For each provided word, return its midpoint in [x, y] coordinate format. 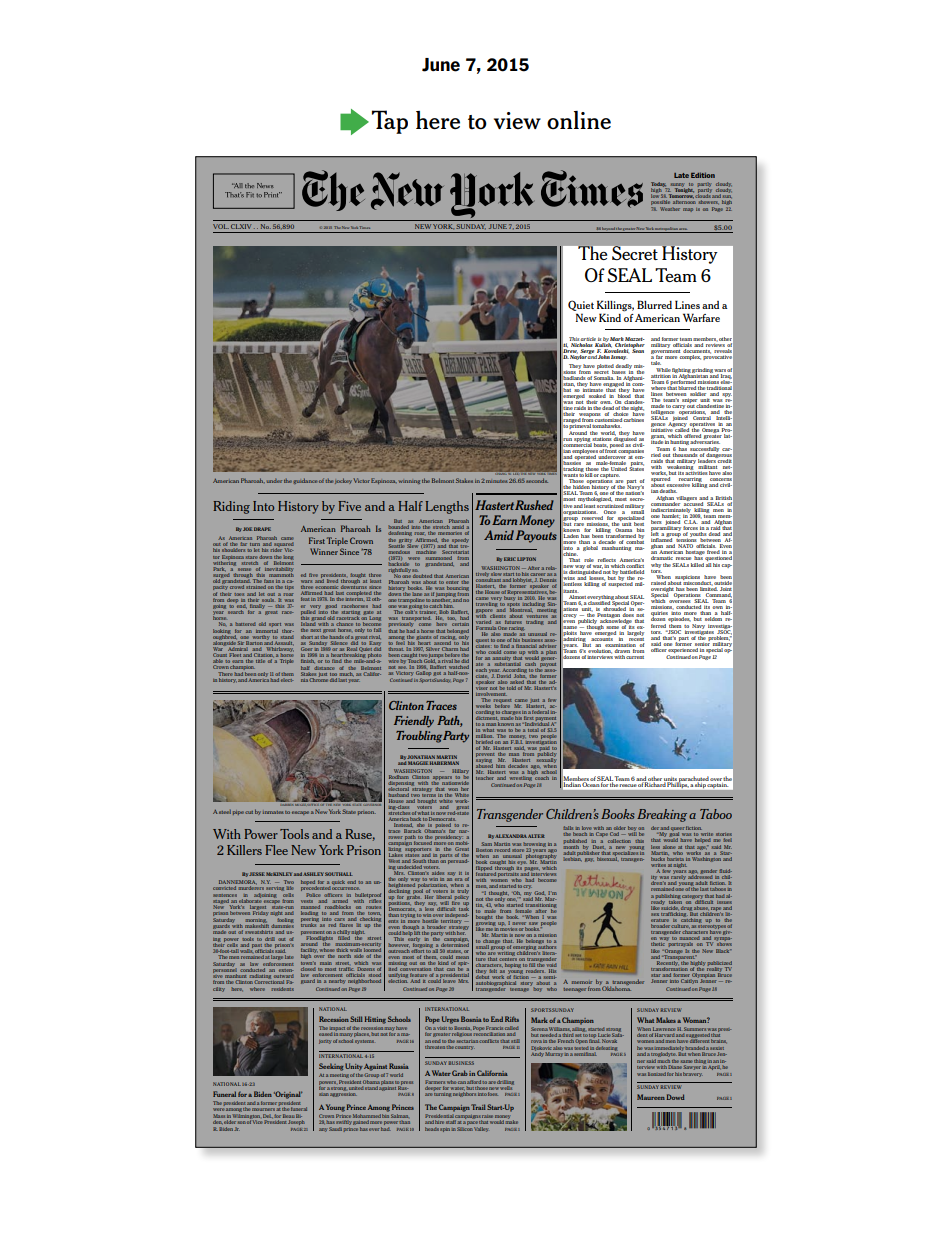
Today [659, 185]
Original [288, 1095]
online [579, 120]
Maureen [651, 1097]
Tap [390, 122]
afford [474, 1082]
